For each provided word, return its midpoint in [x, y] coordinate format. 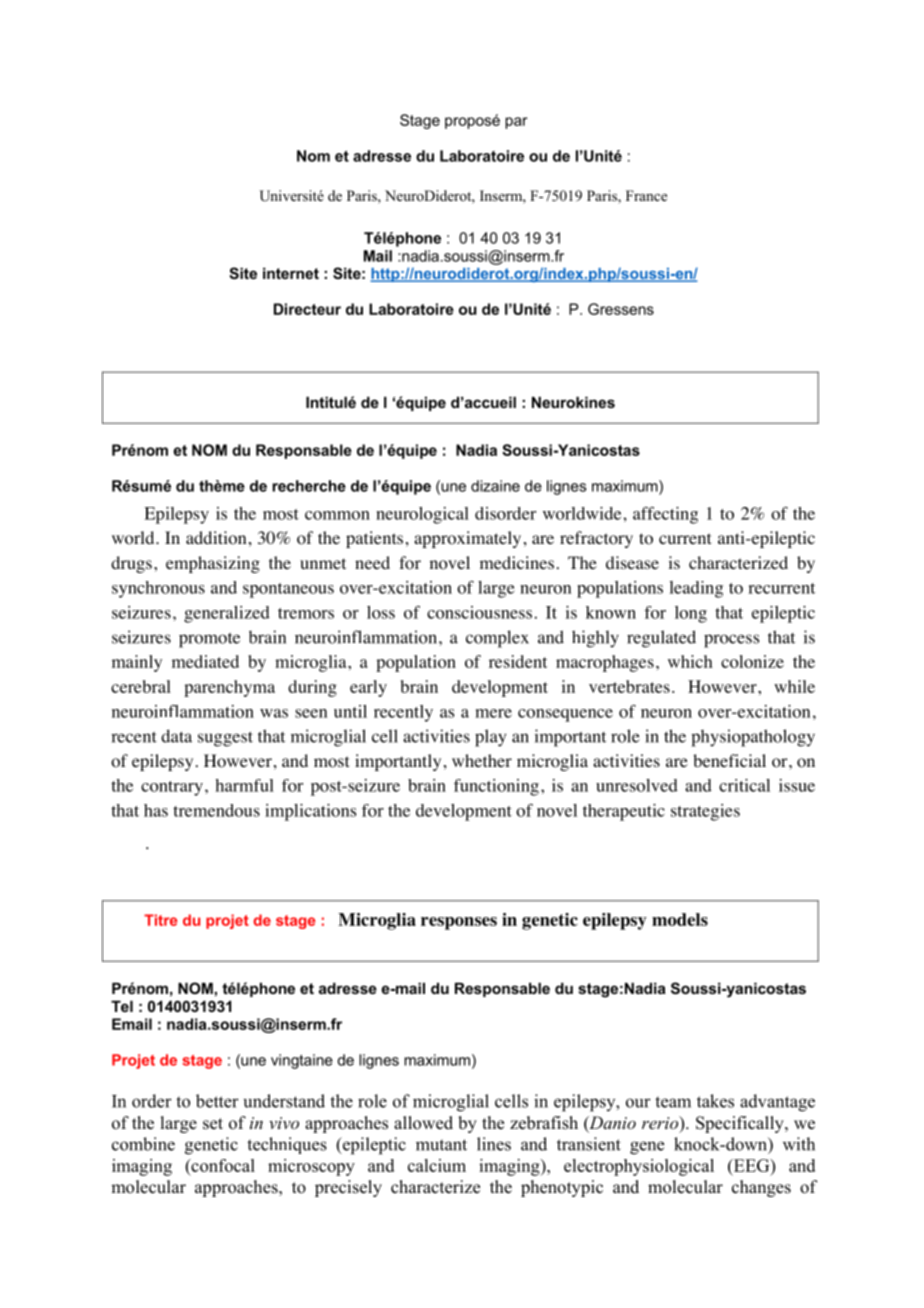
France [646, 195]
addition [216, 538]
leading [696, 589]
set [213, 1124]
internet [291, 273]
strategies [705, 812]
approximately [467, 539]
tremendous [216, 810]
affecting [665, 515]
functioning [496, 787]
